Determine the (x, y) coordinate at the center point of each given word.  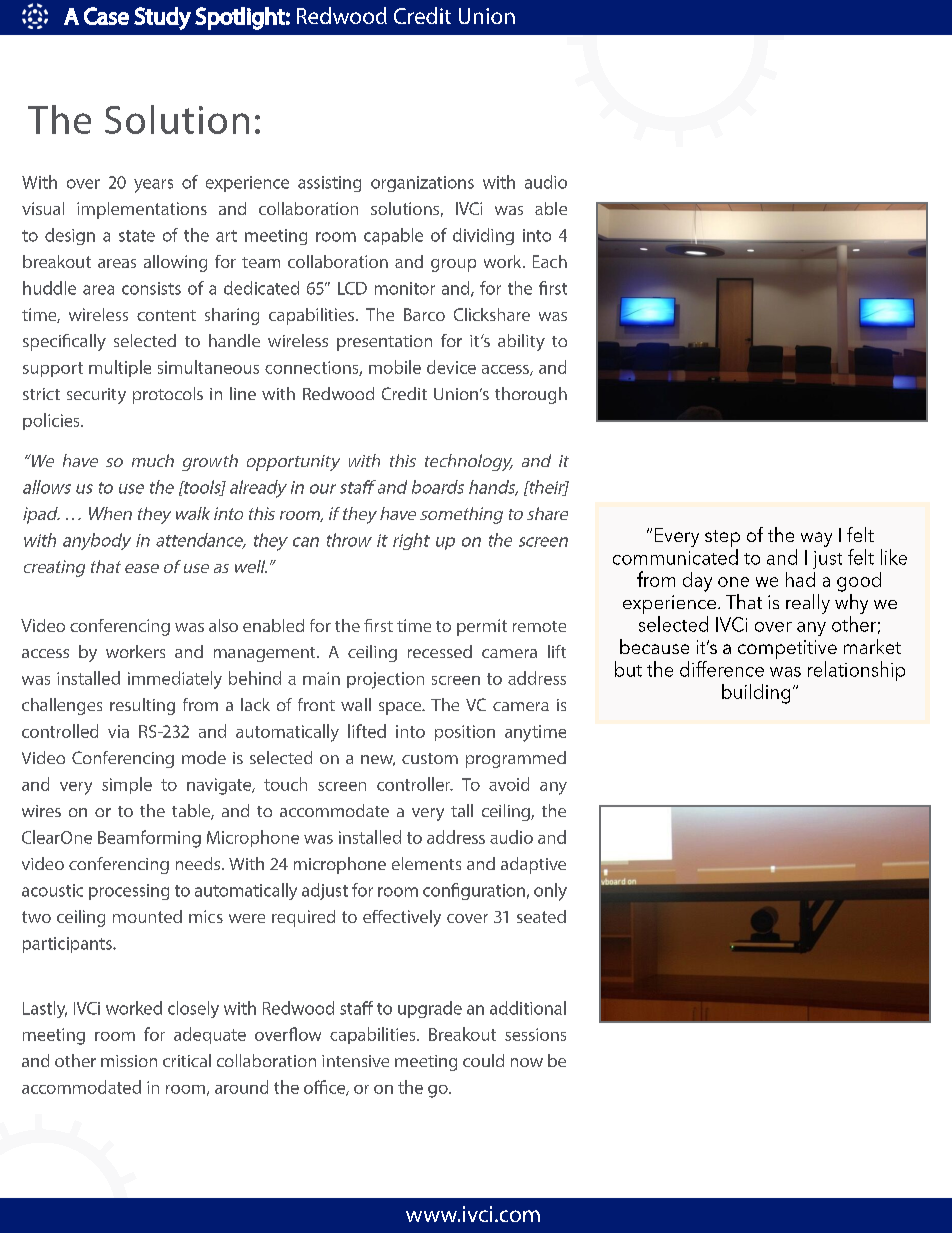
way (816, 539)
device (451, 367)
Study (162, 18)
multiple (120, 368)
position (465, 733)
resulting (142, 706)
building (756, 694)
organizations (422, 184)
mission (129, 1061)
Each (550, 261)
